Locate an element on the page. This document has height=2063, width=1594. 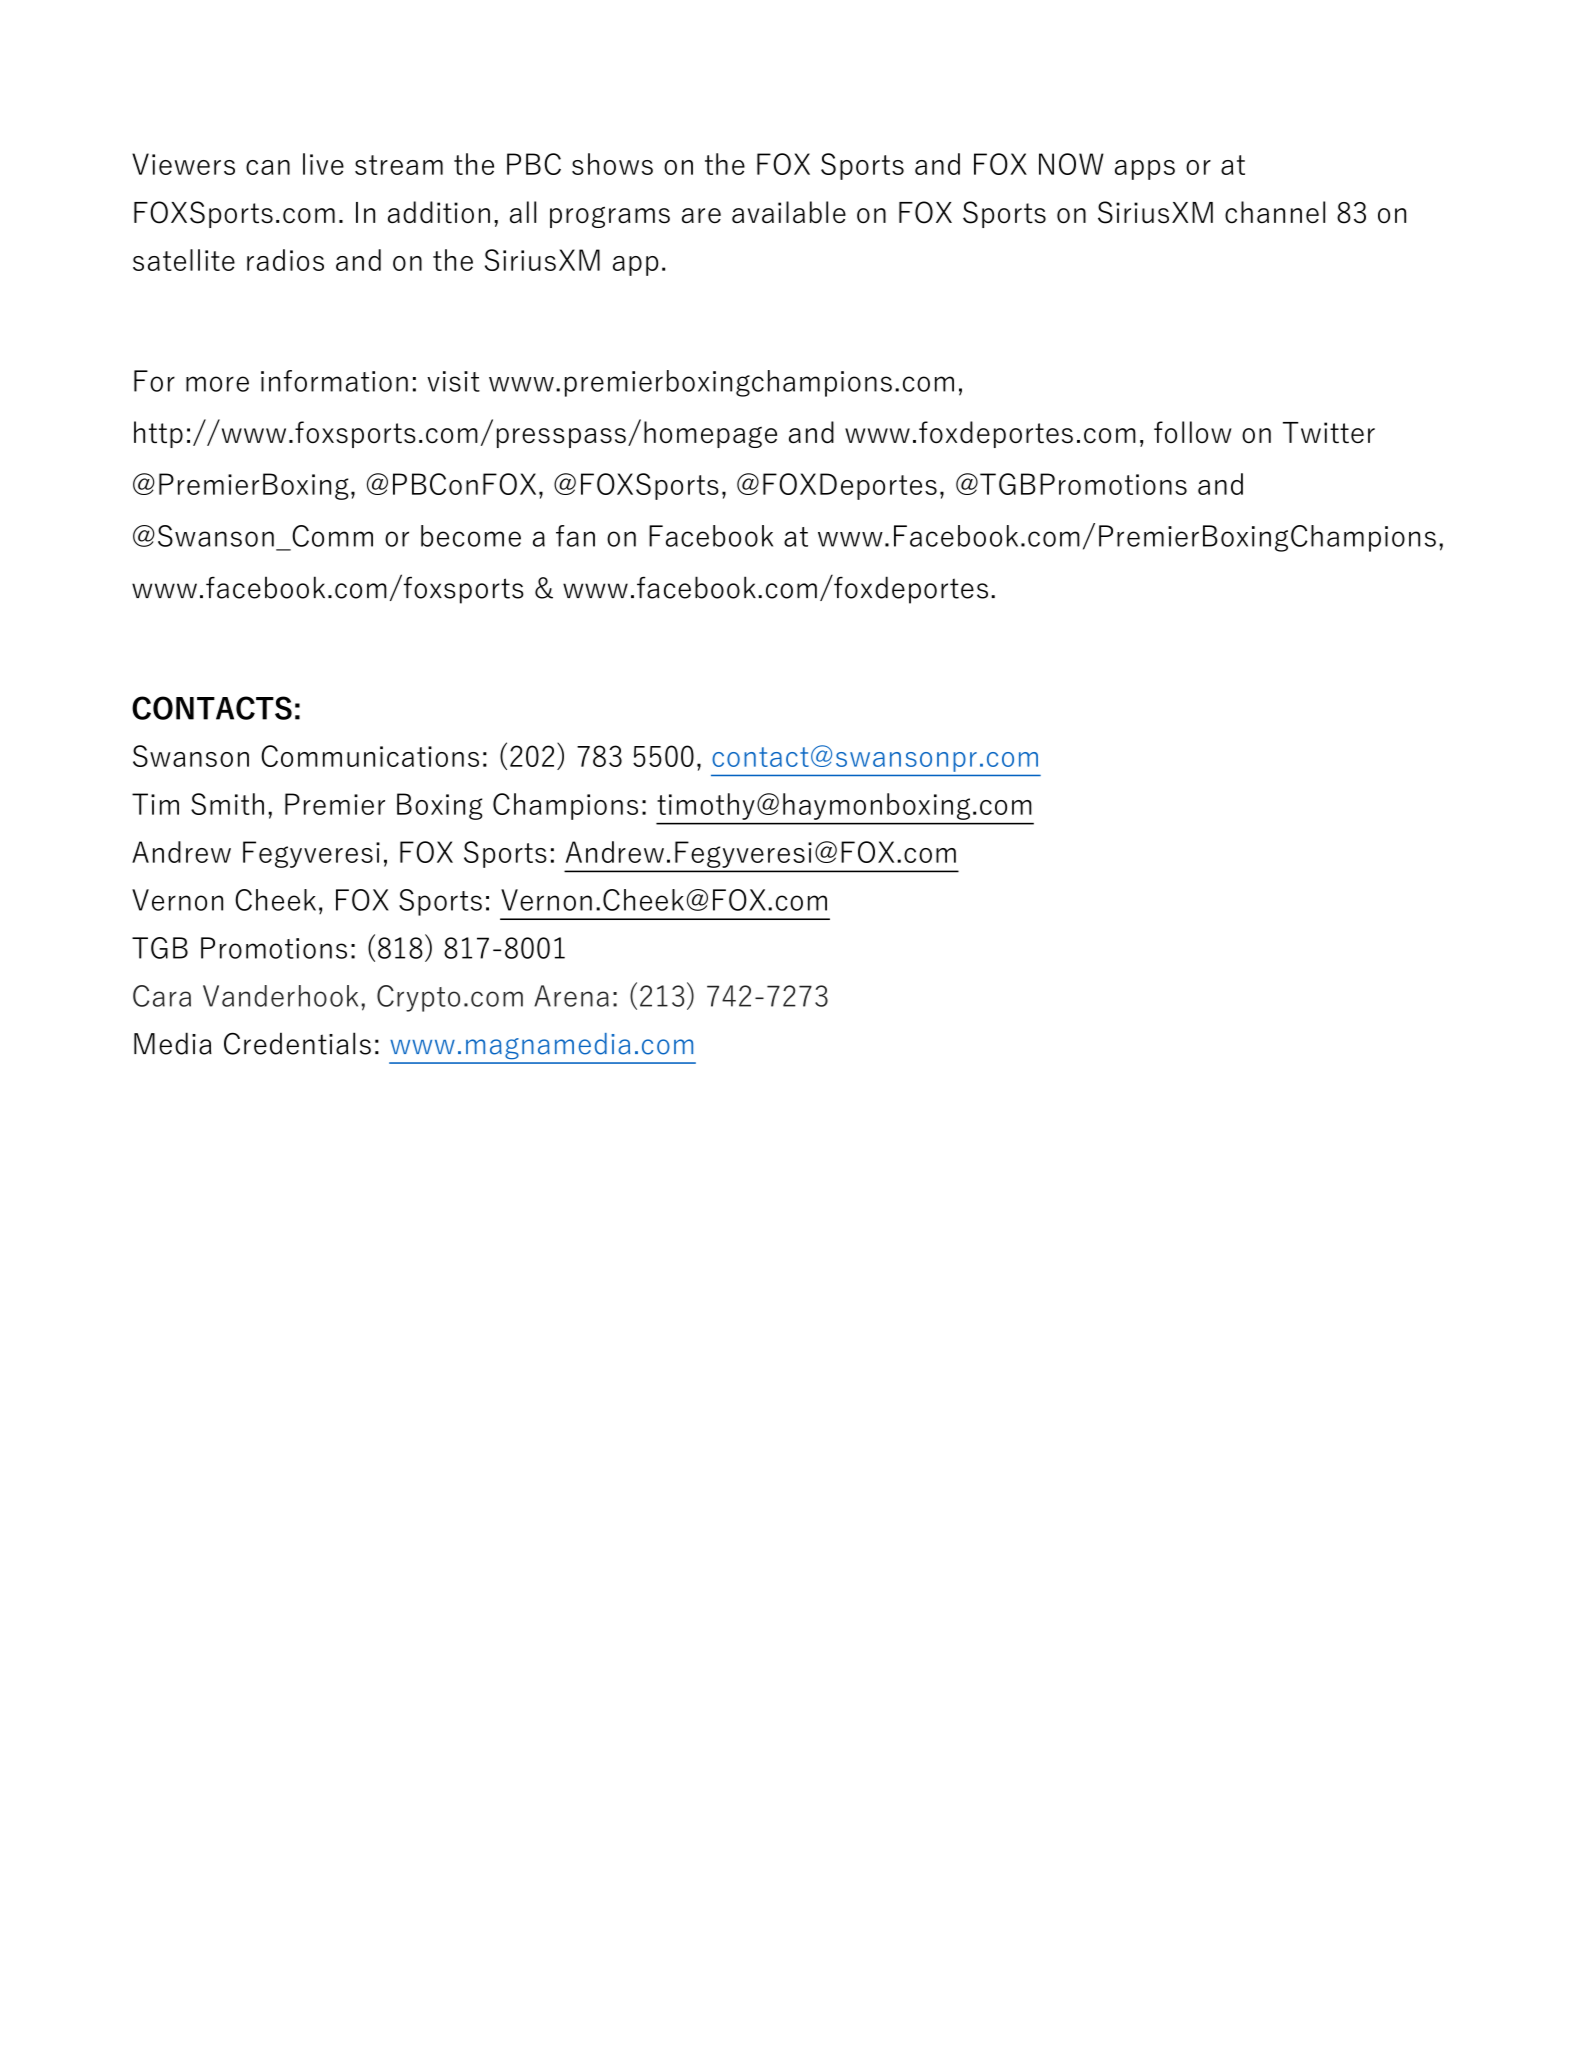
radios is located at coordinates (285, 260).
